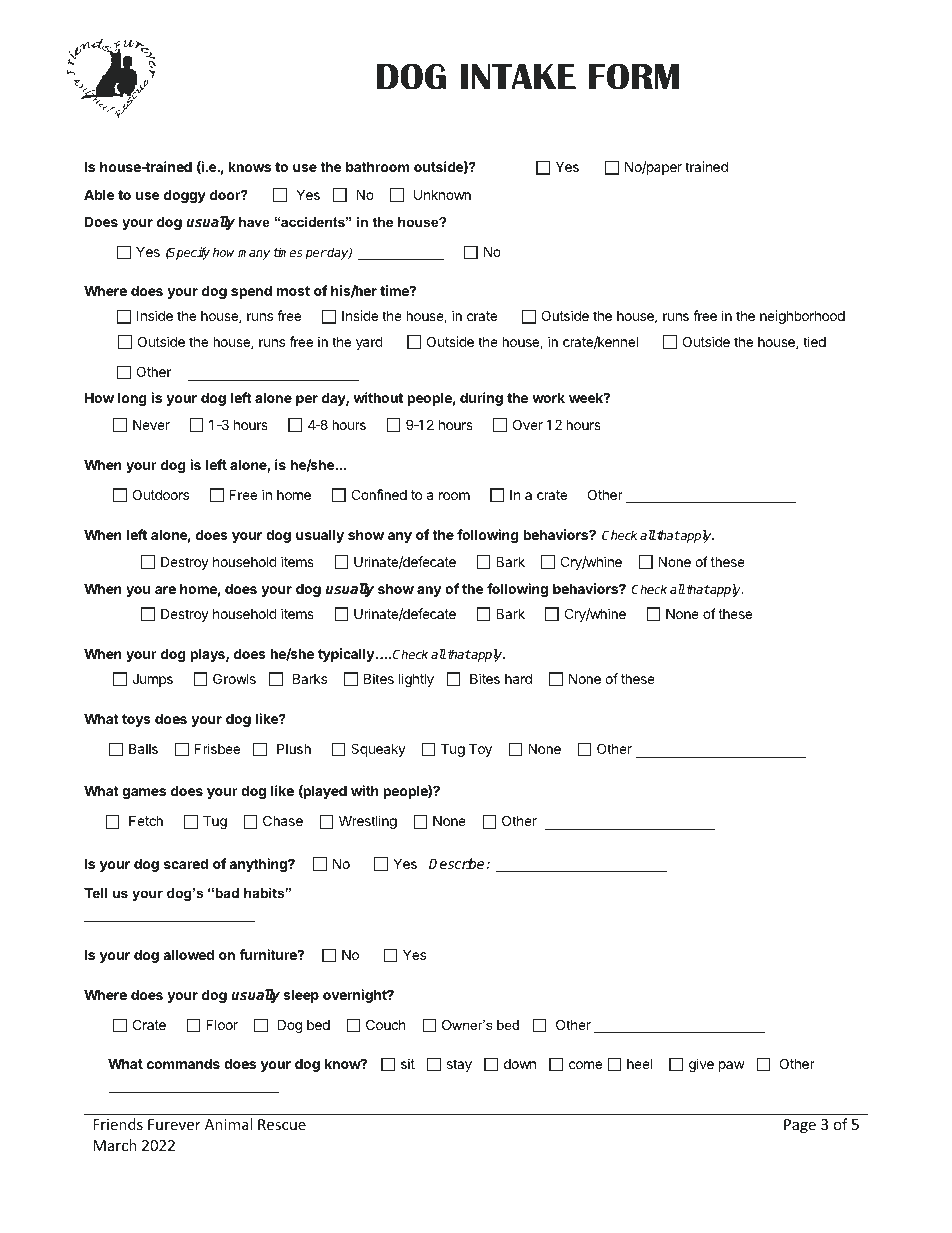  I want to click on Animal, so click(228, 1124).
